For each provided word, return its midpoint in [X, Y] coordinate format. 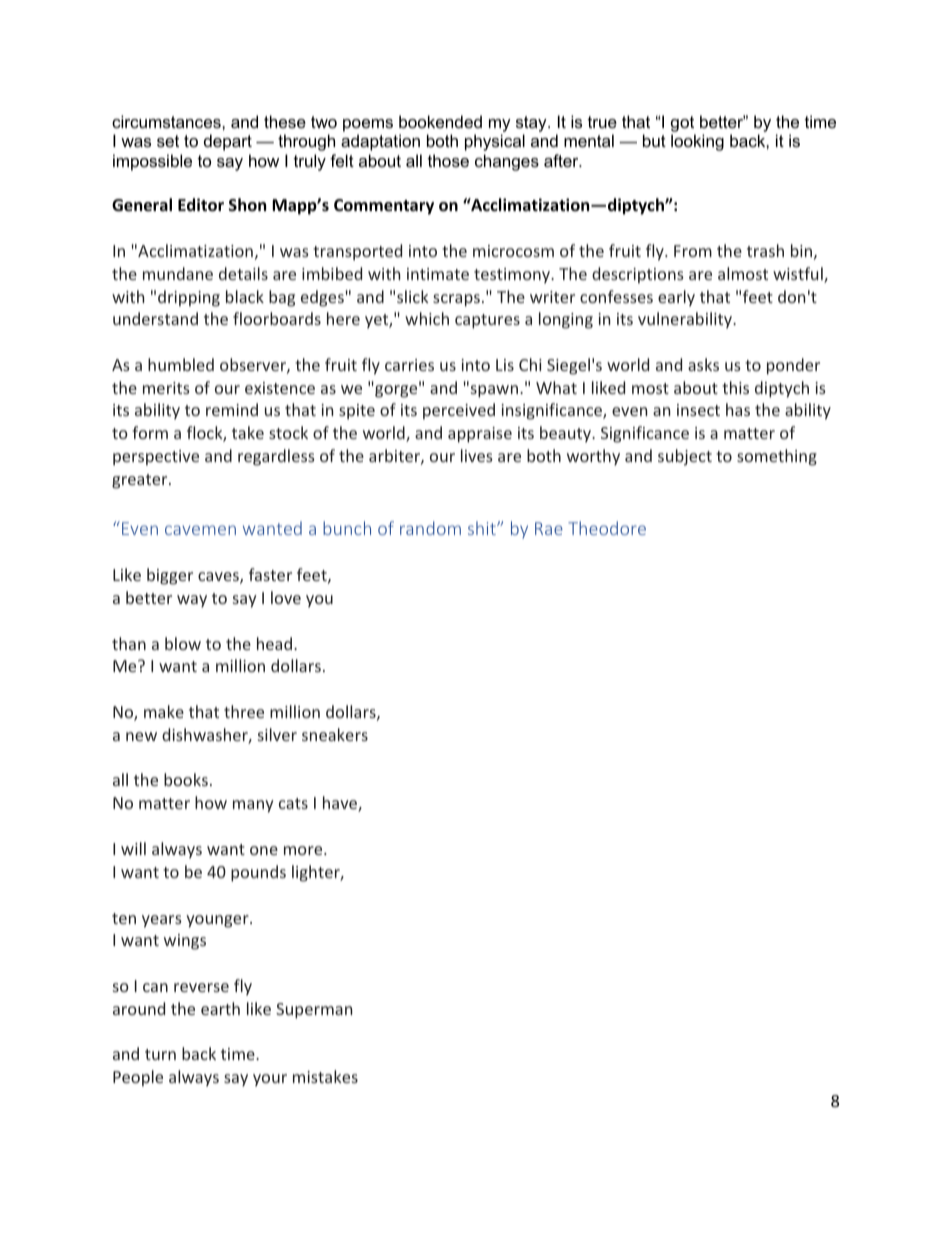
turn [160, 1054]
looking [697, 142]
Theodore [607, 528]
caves [219, 578]
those [448, 160]
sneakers [335, 734]
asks [703, 364]
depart [228, 142]
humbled [181, 364]
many [253, 806]
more [304, 850]
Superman [314, 1011]
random [430, 528]
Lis [505, 365]
